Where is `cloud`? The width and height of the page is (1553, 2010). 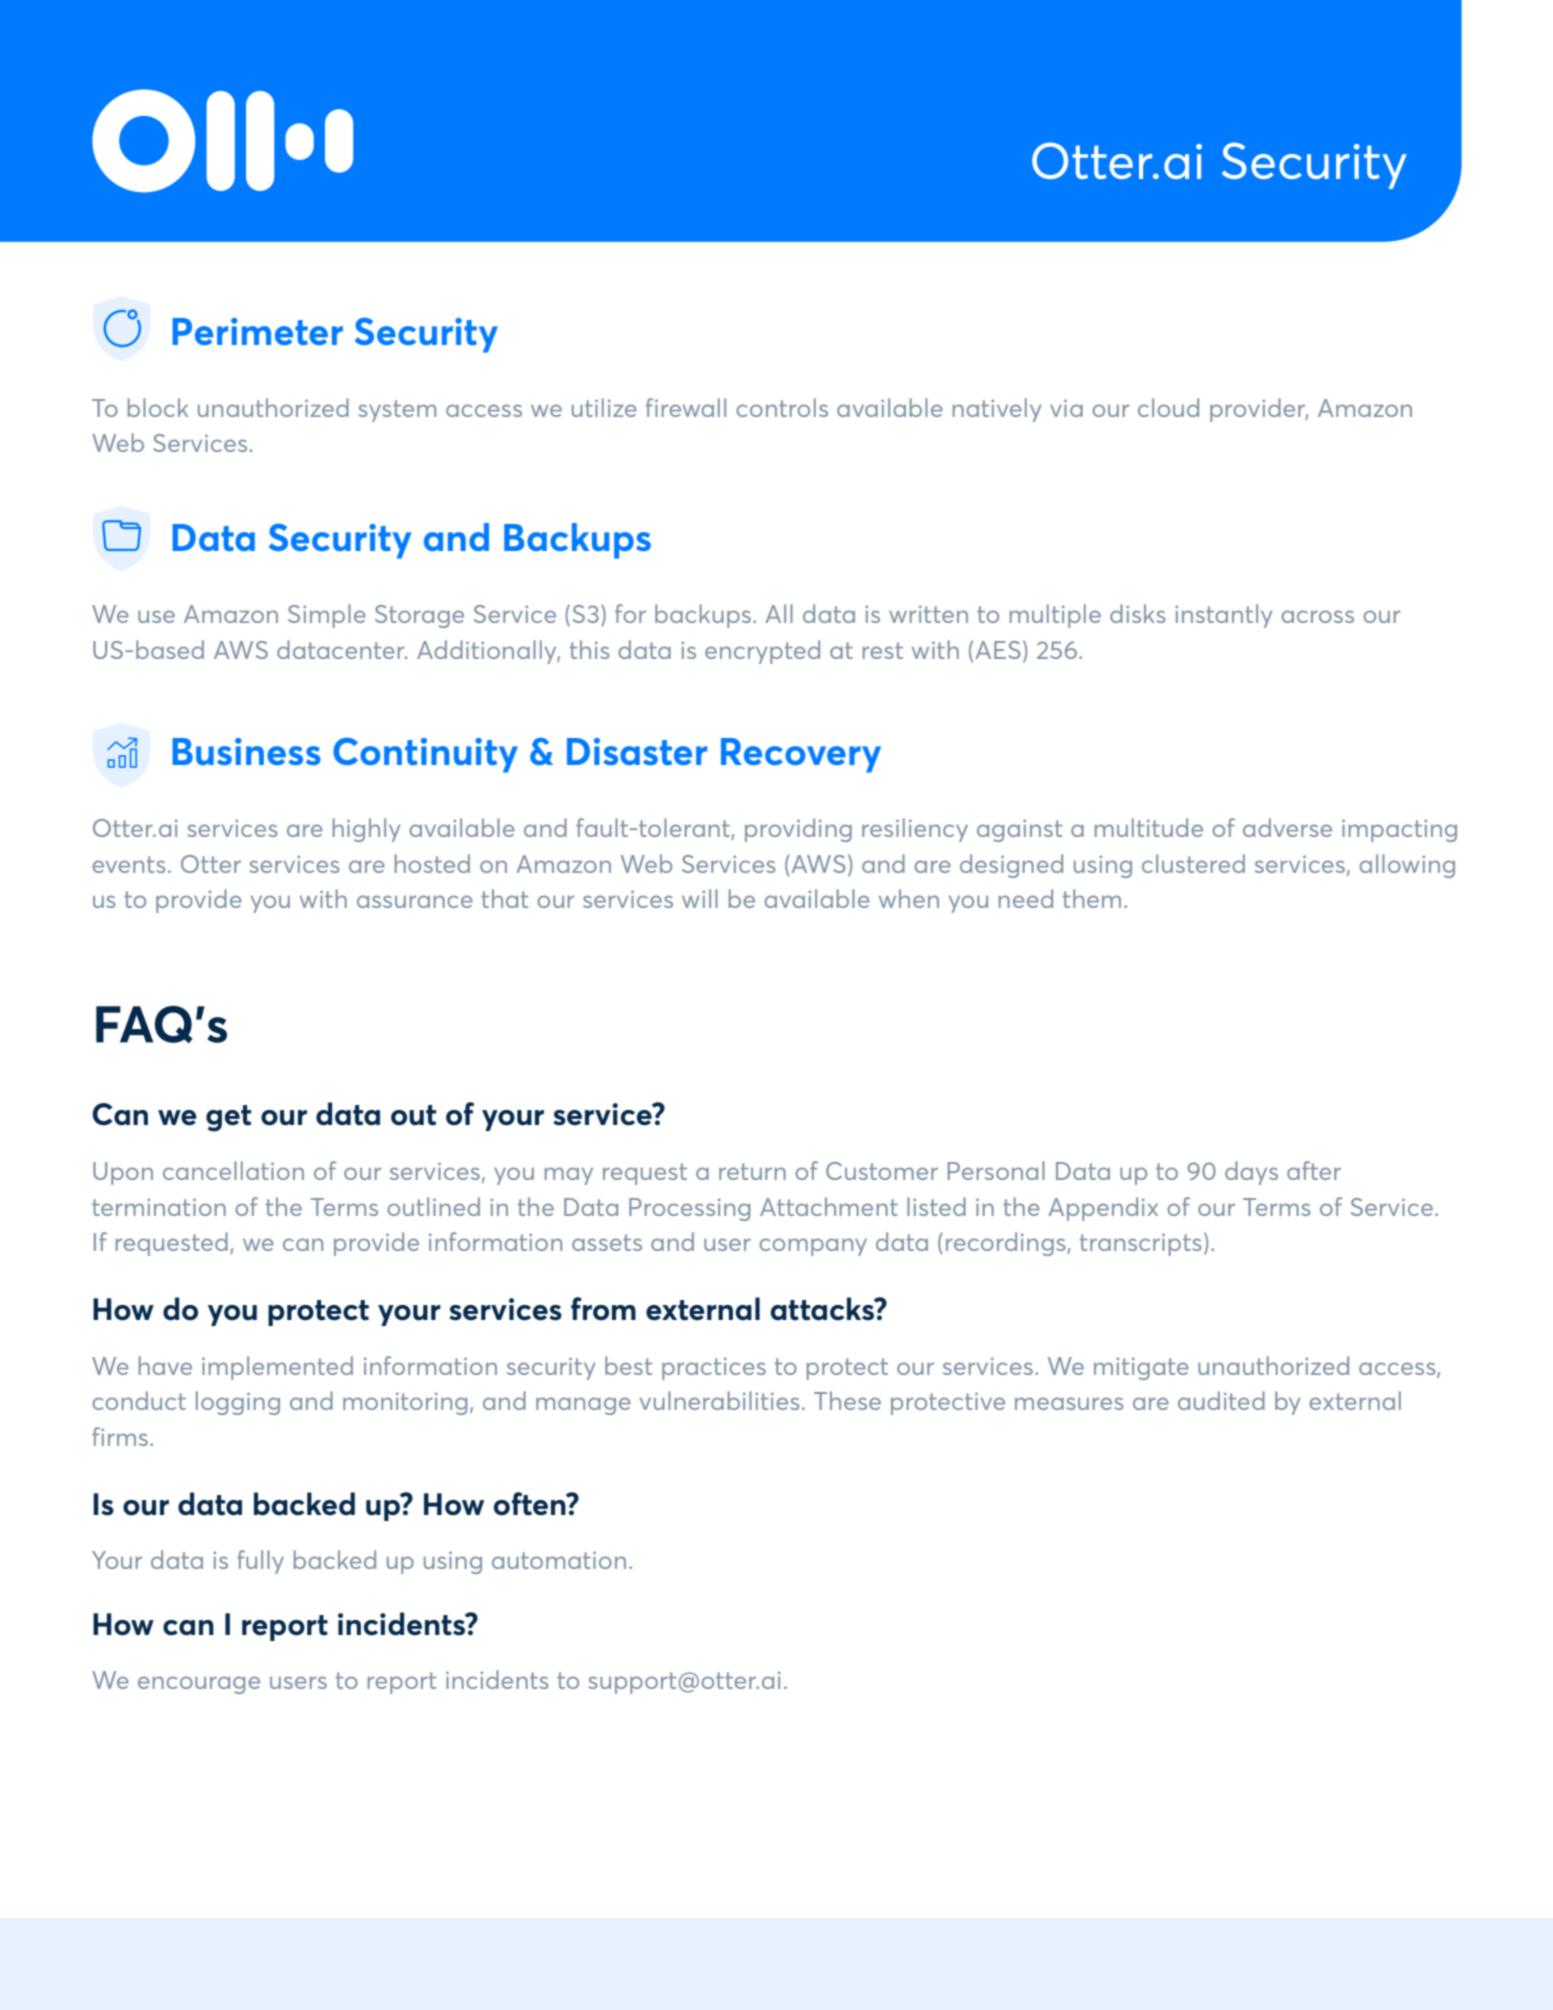
cloud is located at coordinates (1168, 407).
